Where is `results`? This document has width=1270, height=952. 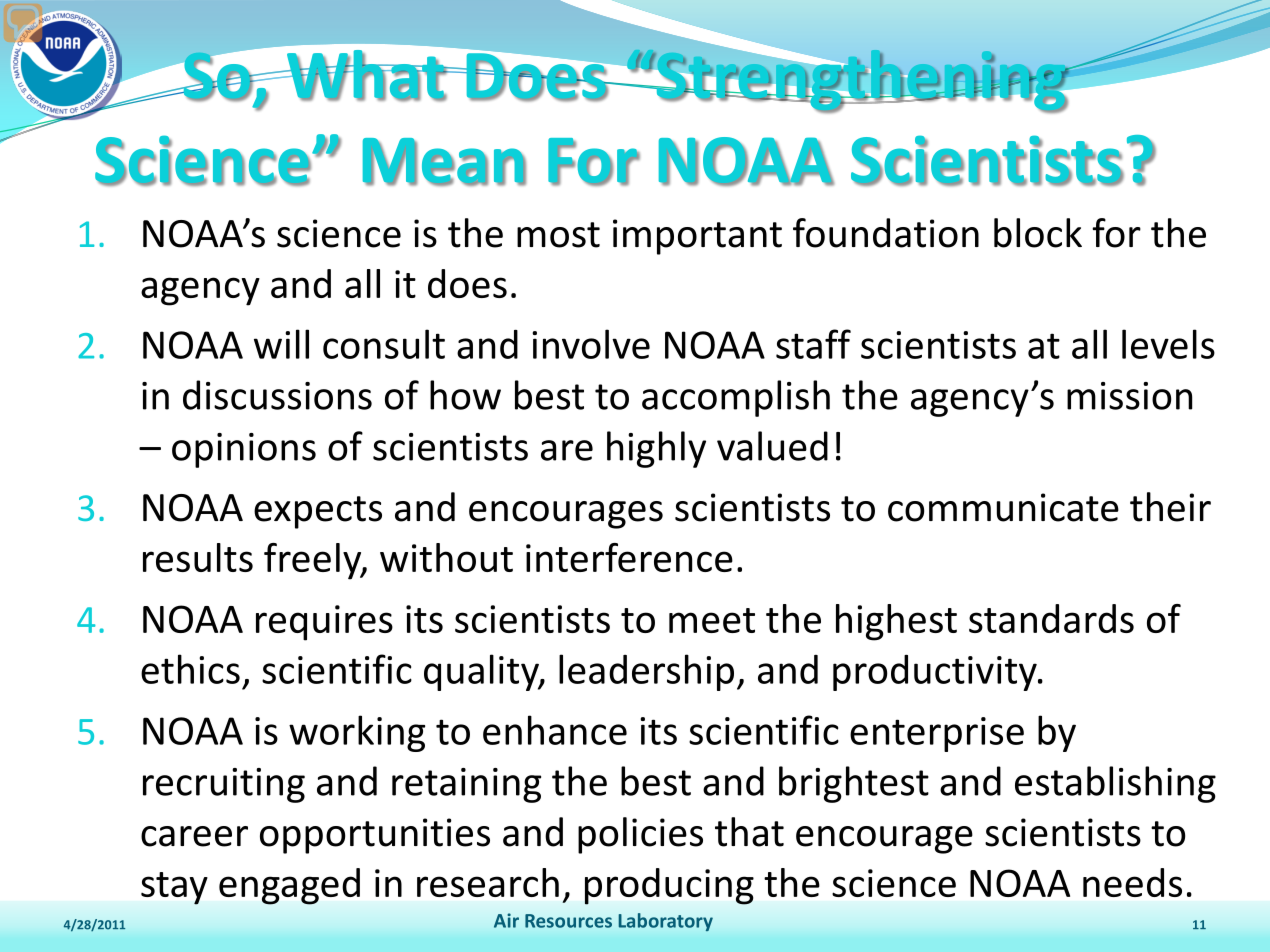 results is located at coordinates (198, 557).
